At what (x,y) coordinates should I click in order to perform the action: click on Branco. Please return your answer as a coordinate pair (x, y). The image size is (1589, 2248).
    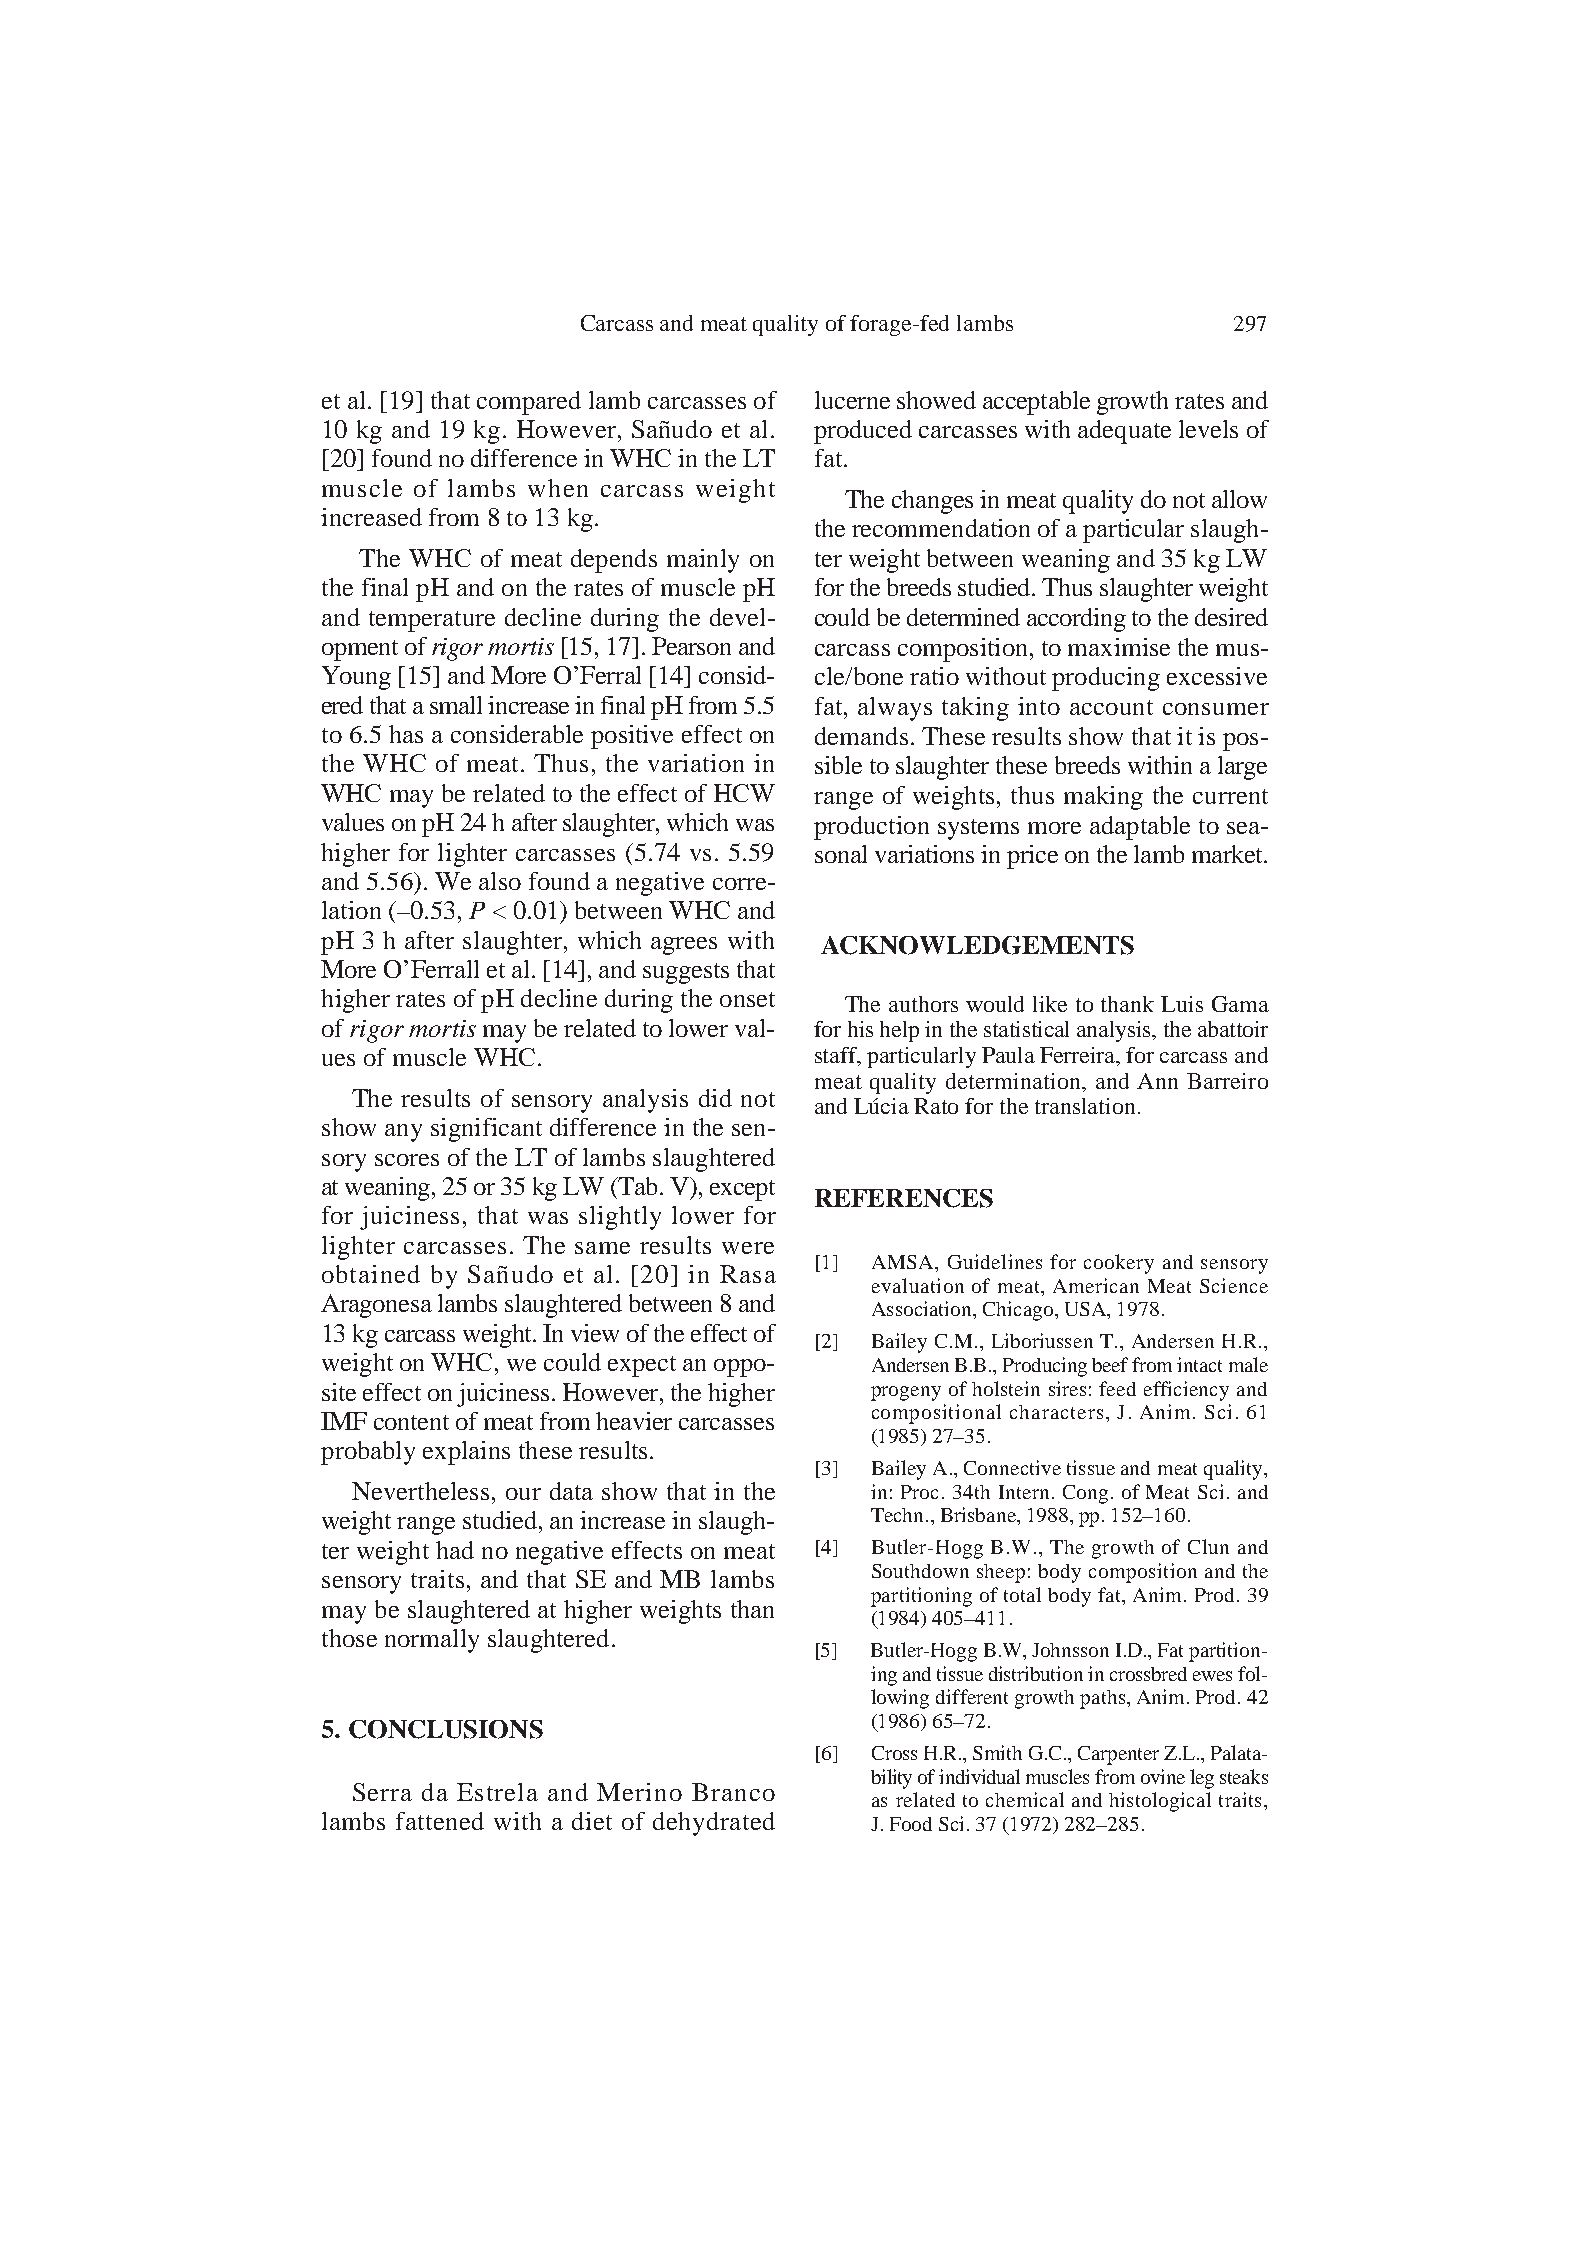
    Looking at the image, I should click on (733, 1792).
